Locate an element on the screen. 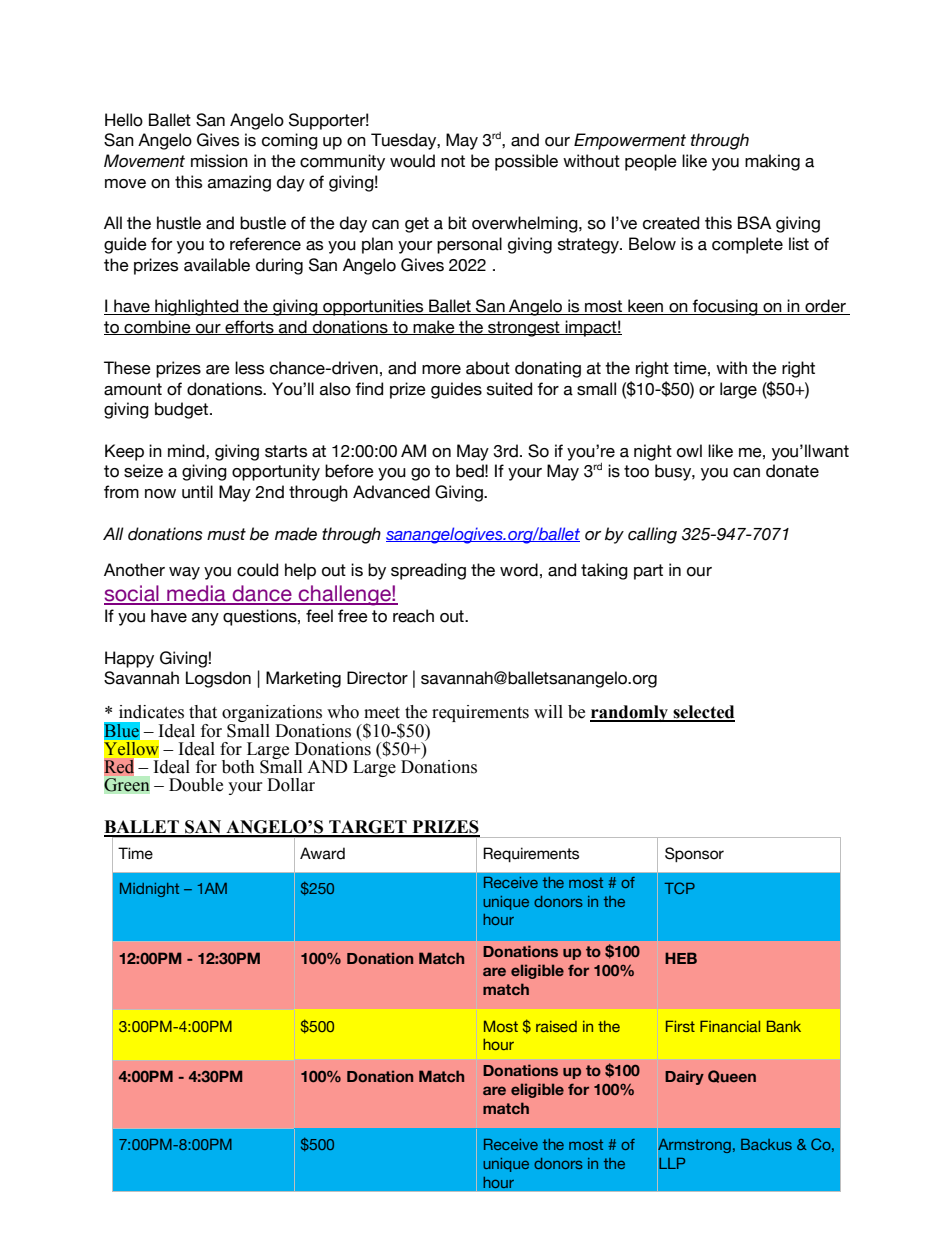  Dairy is located at coordinates (684, 1077).
